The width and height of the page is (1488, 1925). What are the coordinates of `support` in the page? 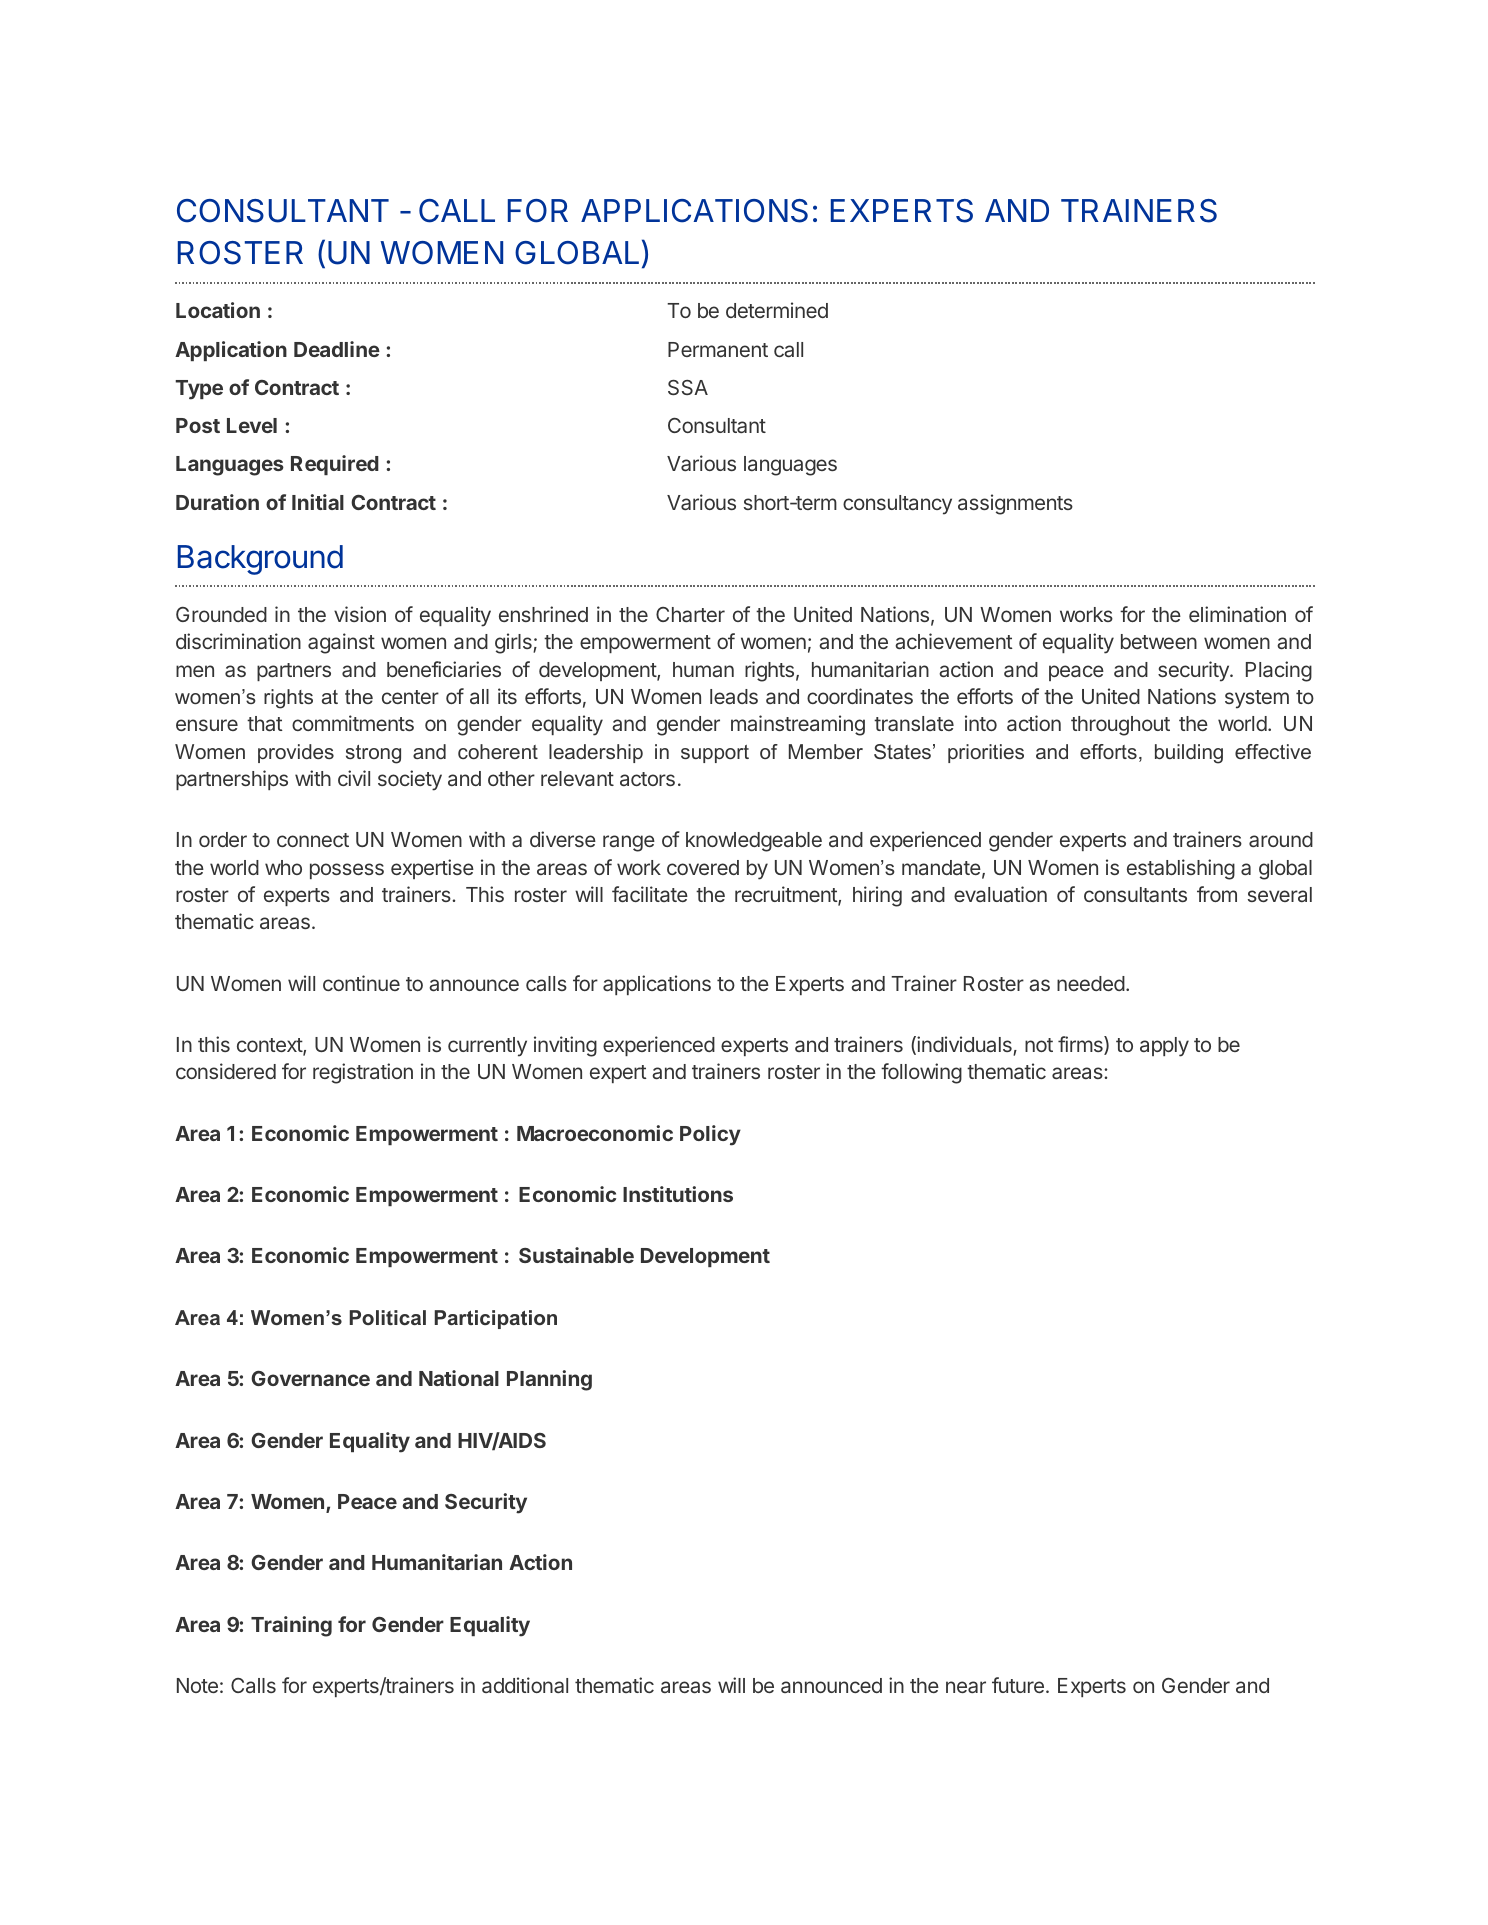 It's located at (715, 754).
